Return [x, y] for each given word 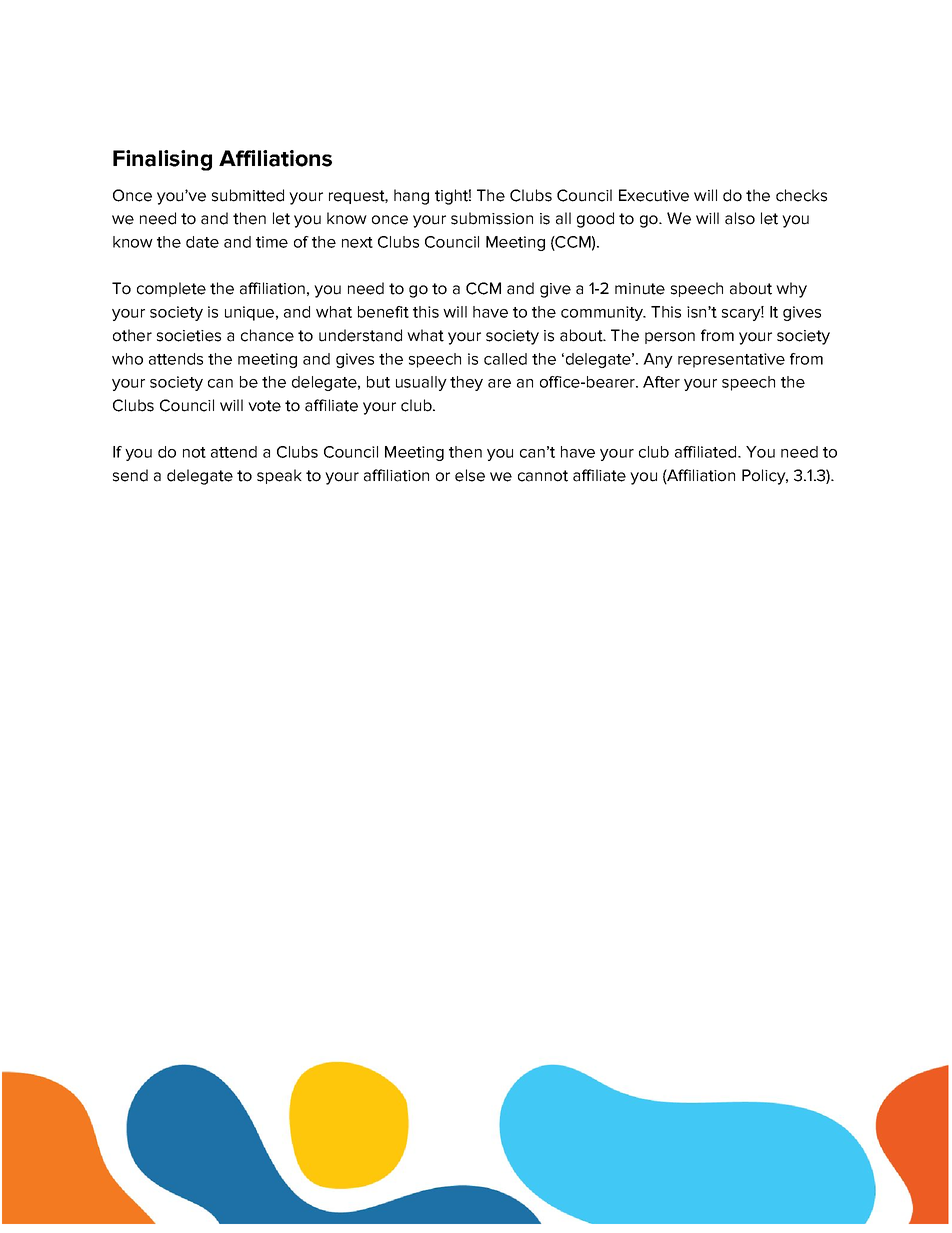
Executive [654, 195]
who [127, 359]
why [791, 290]
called [505, 359]
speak [279, 476]
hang [411, 197]
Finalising [162, 160]
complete [171, 289]
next [357, 242]
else [470, 475]
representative [731, 360]
